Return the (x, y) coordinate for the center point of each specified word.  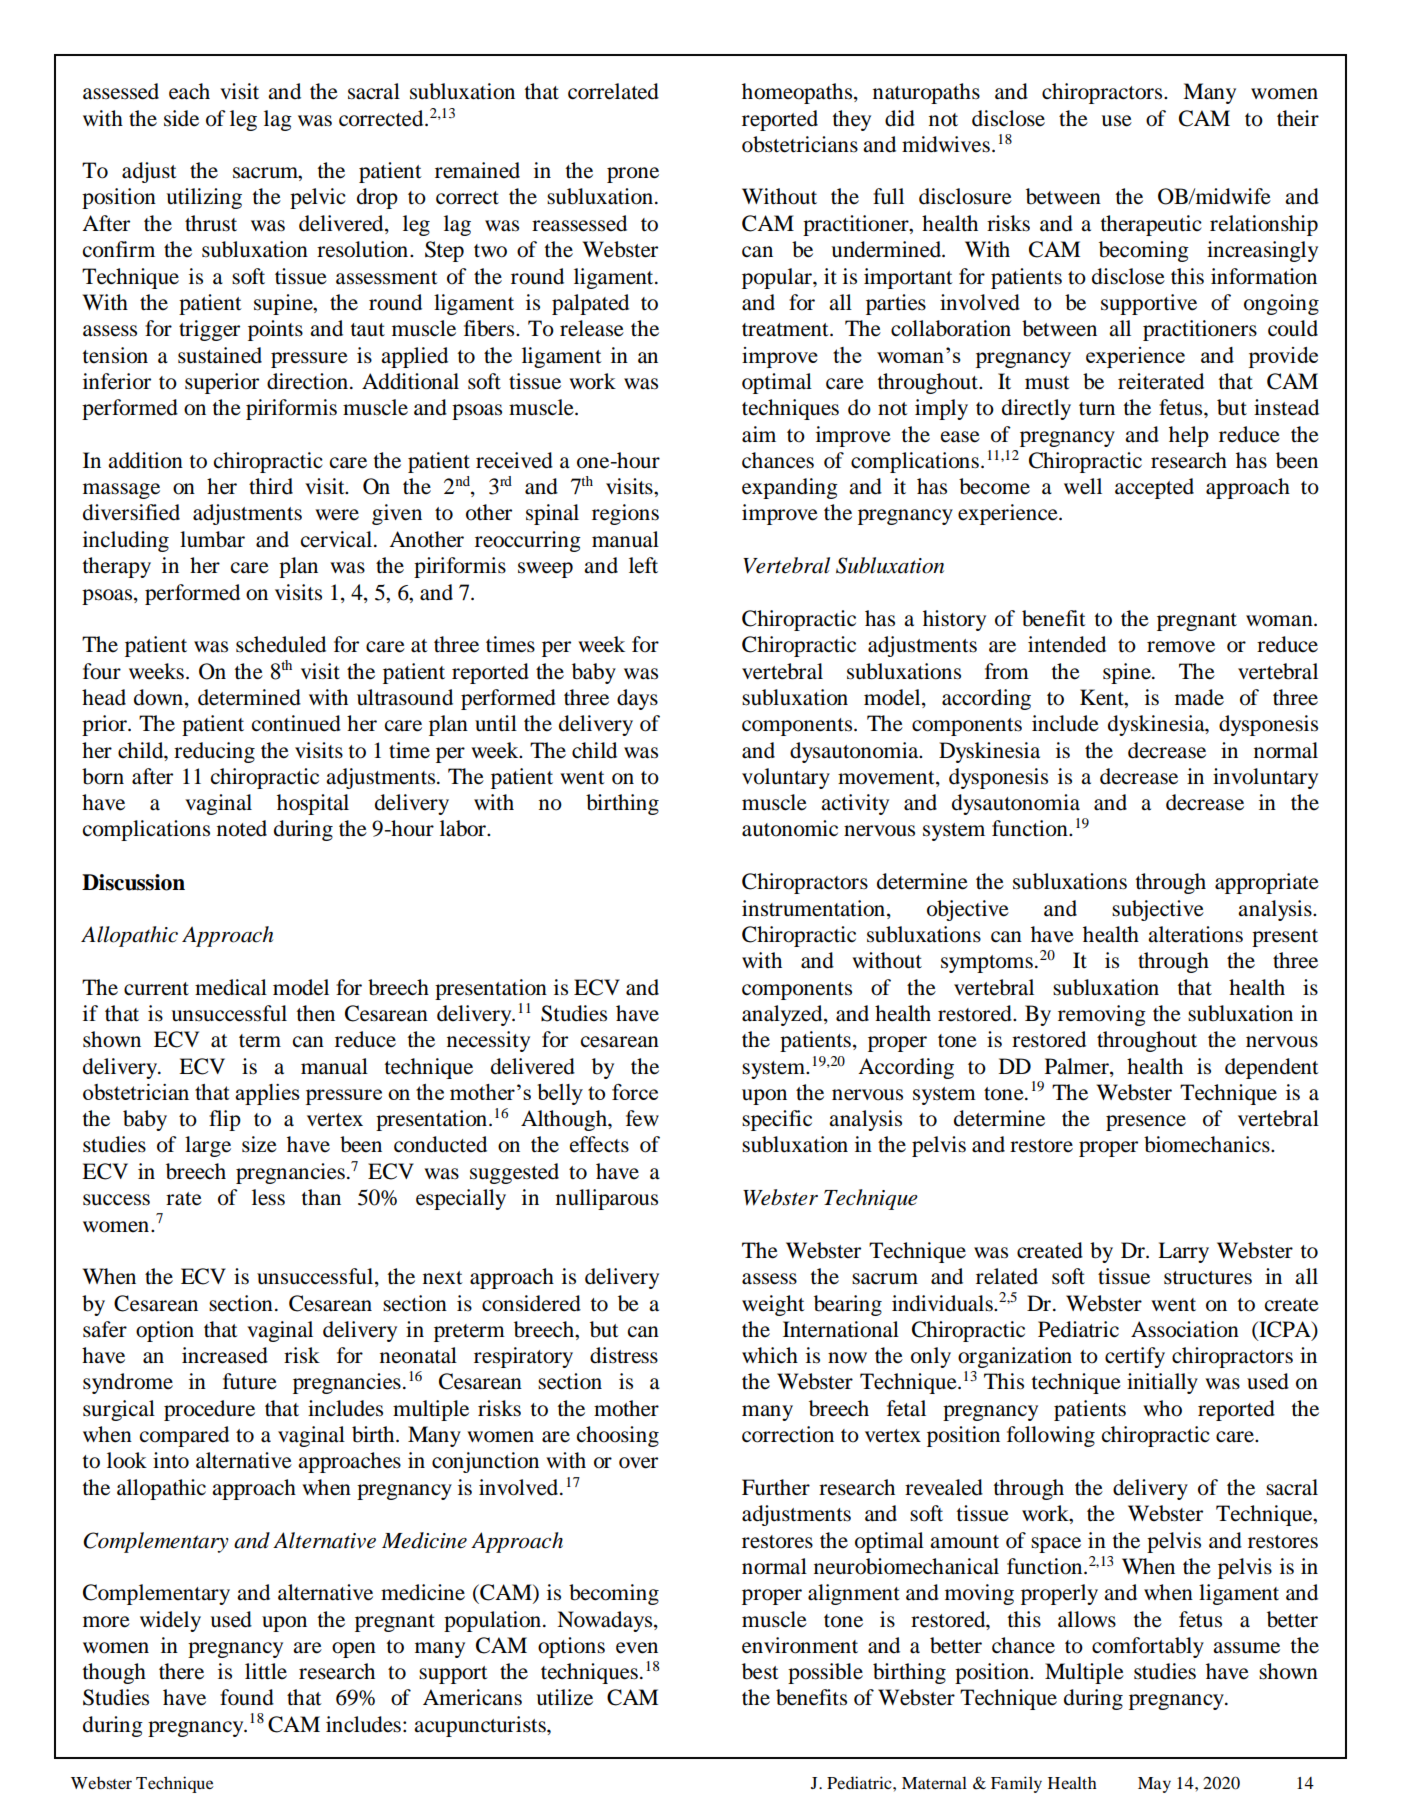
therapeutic (1151, 225)
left (643, 565)
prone (633, 175)
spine (1128, 673)
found (247, 1697)
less (268, 1197)
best (760, 1671)
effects (599, 1144)
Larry (1183, 1252)
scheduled (281, 644)
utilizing (204, 198)
